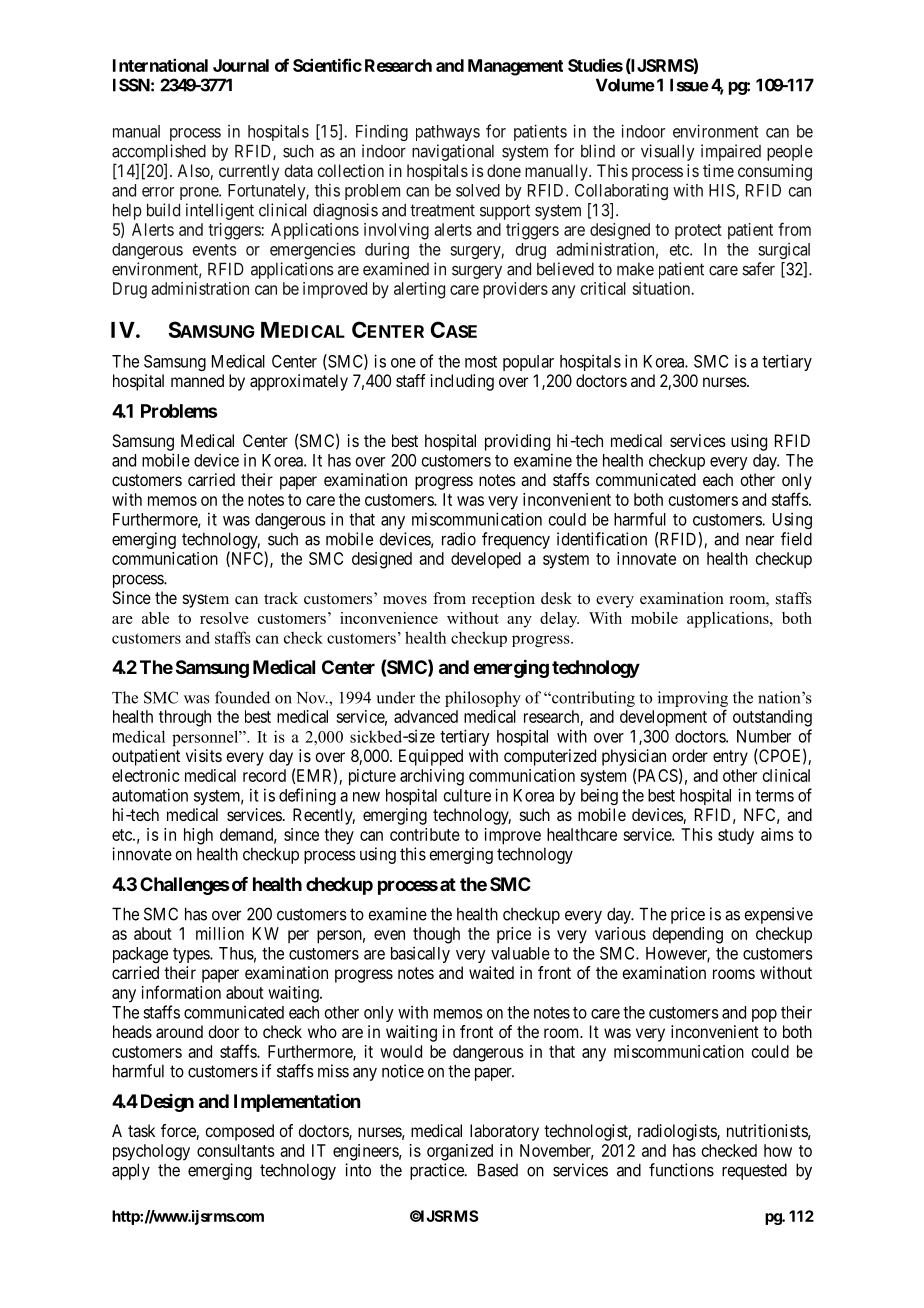  What do you see at coordinates (460, 1152) in the page?
I see `organized` at bounding box center [460, 1152].
